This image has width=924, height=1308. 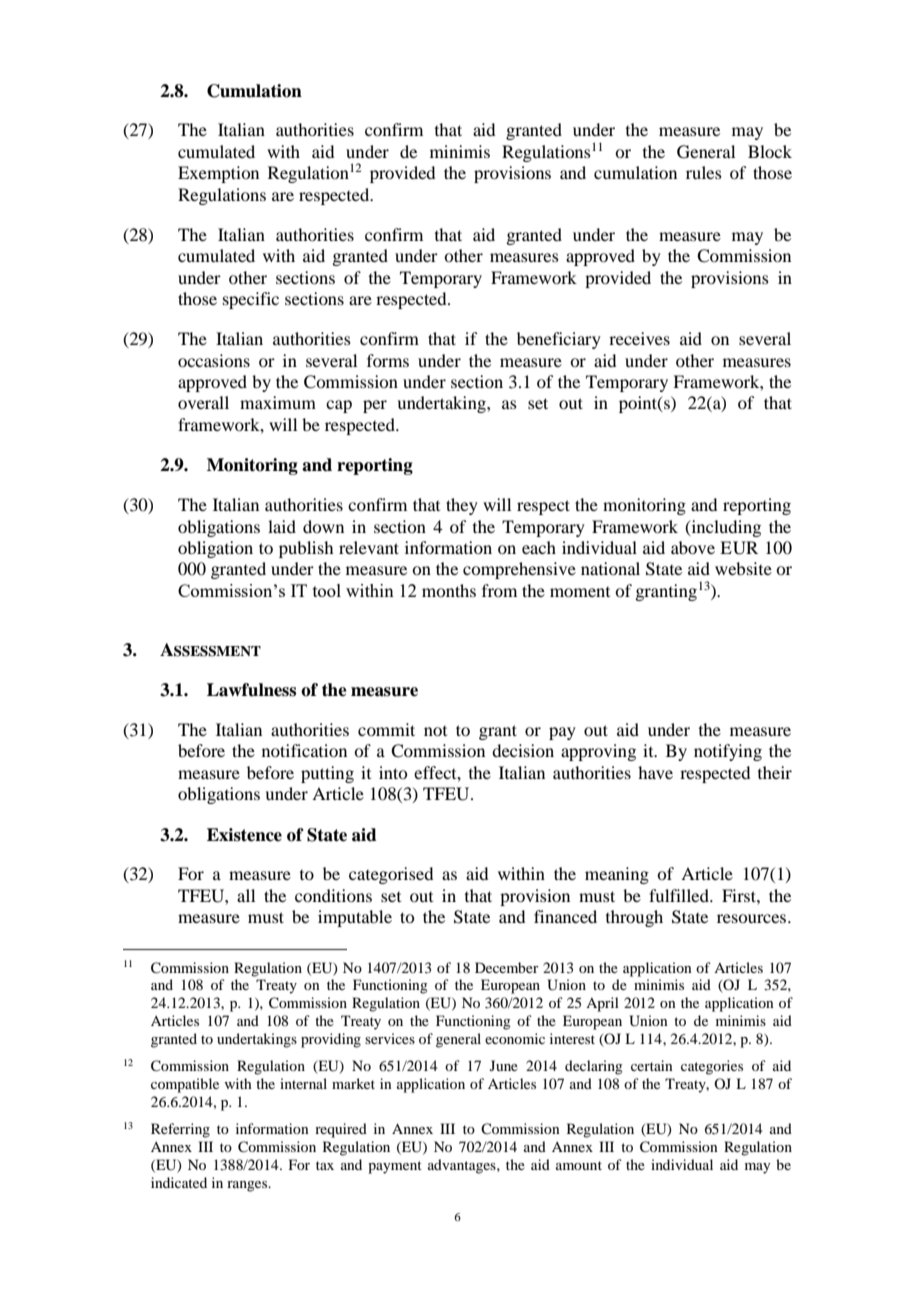 What do you see at coordinates (559, 340) in the image?
I see `beneficiary` at bounding box center [559, 340].
